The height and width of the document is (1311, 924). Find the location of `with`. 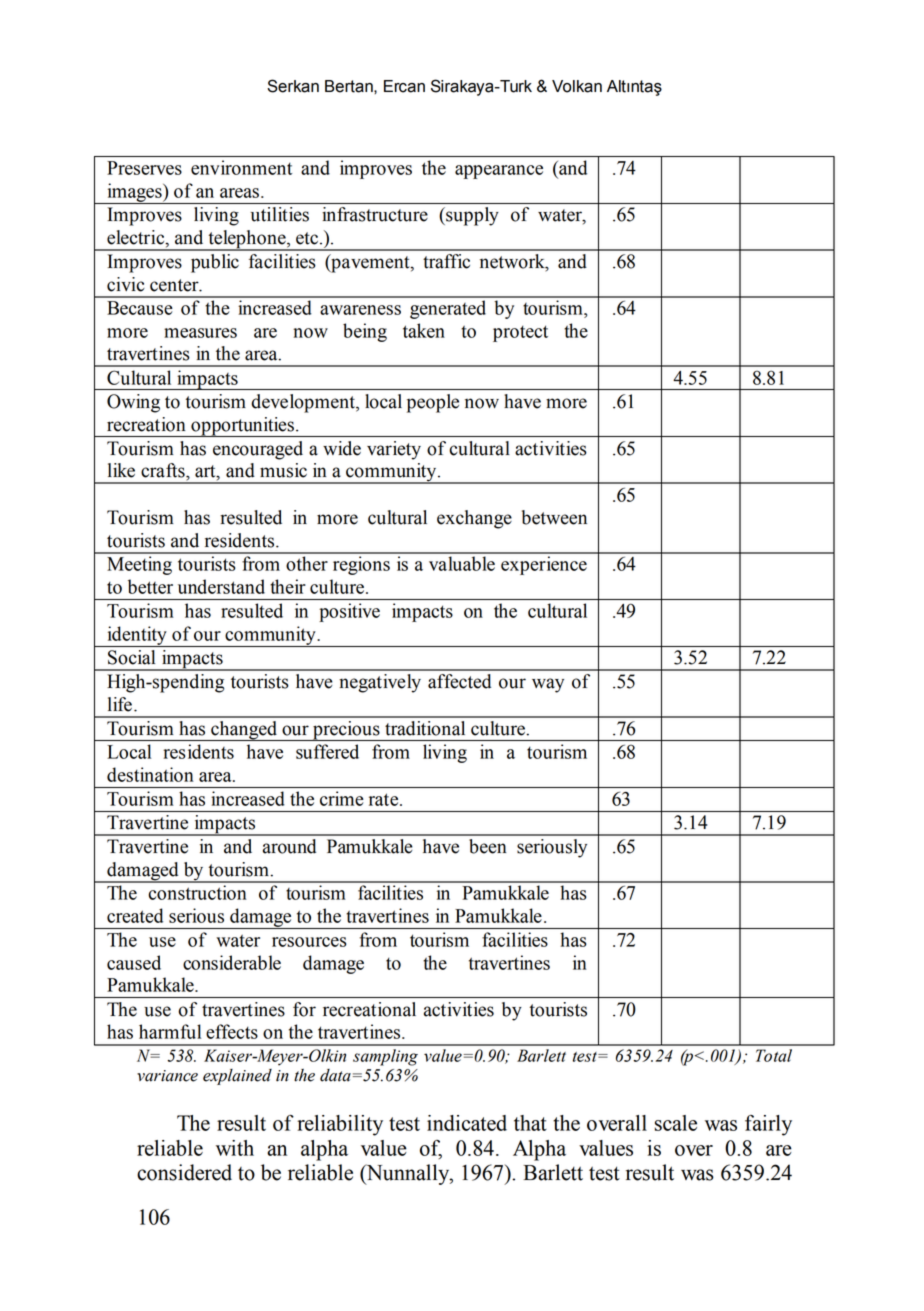

with is located at coordinates (235, 1148).
